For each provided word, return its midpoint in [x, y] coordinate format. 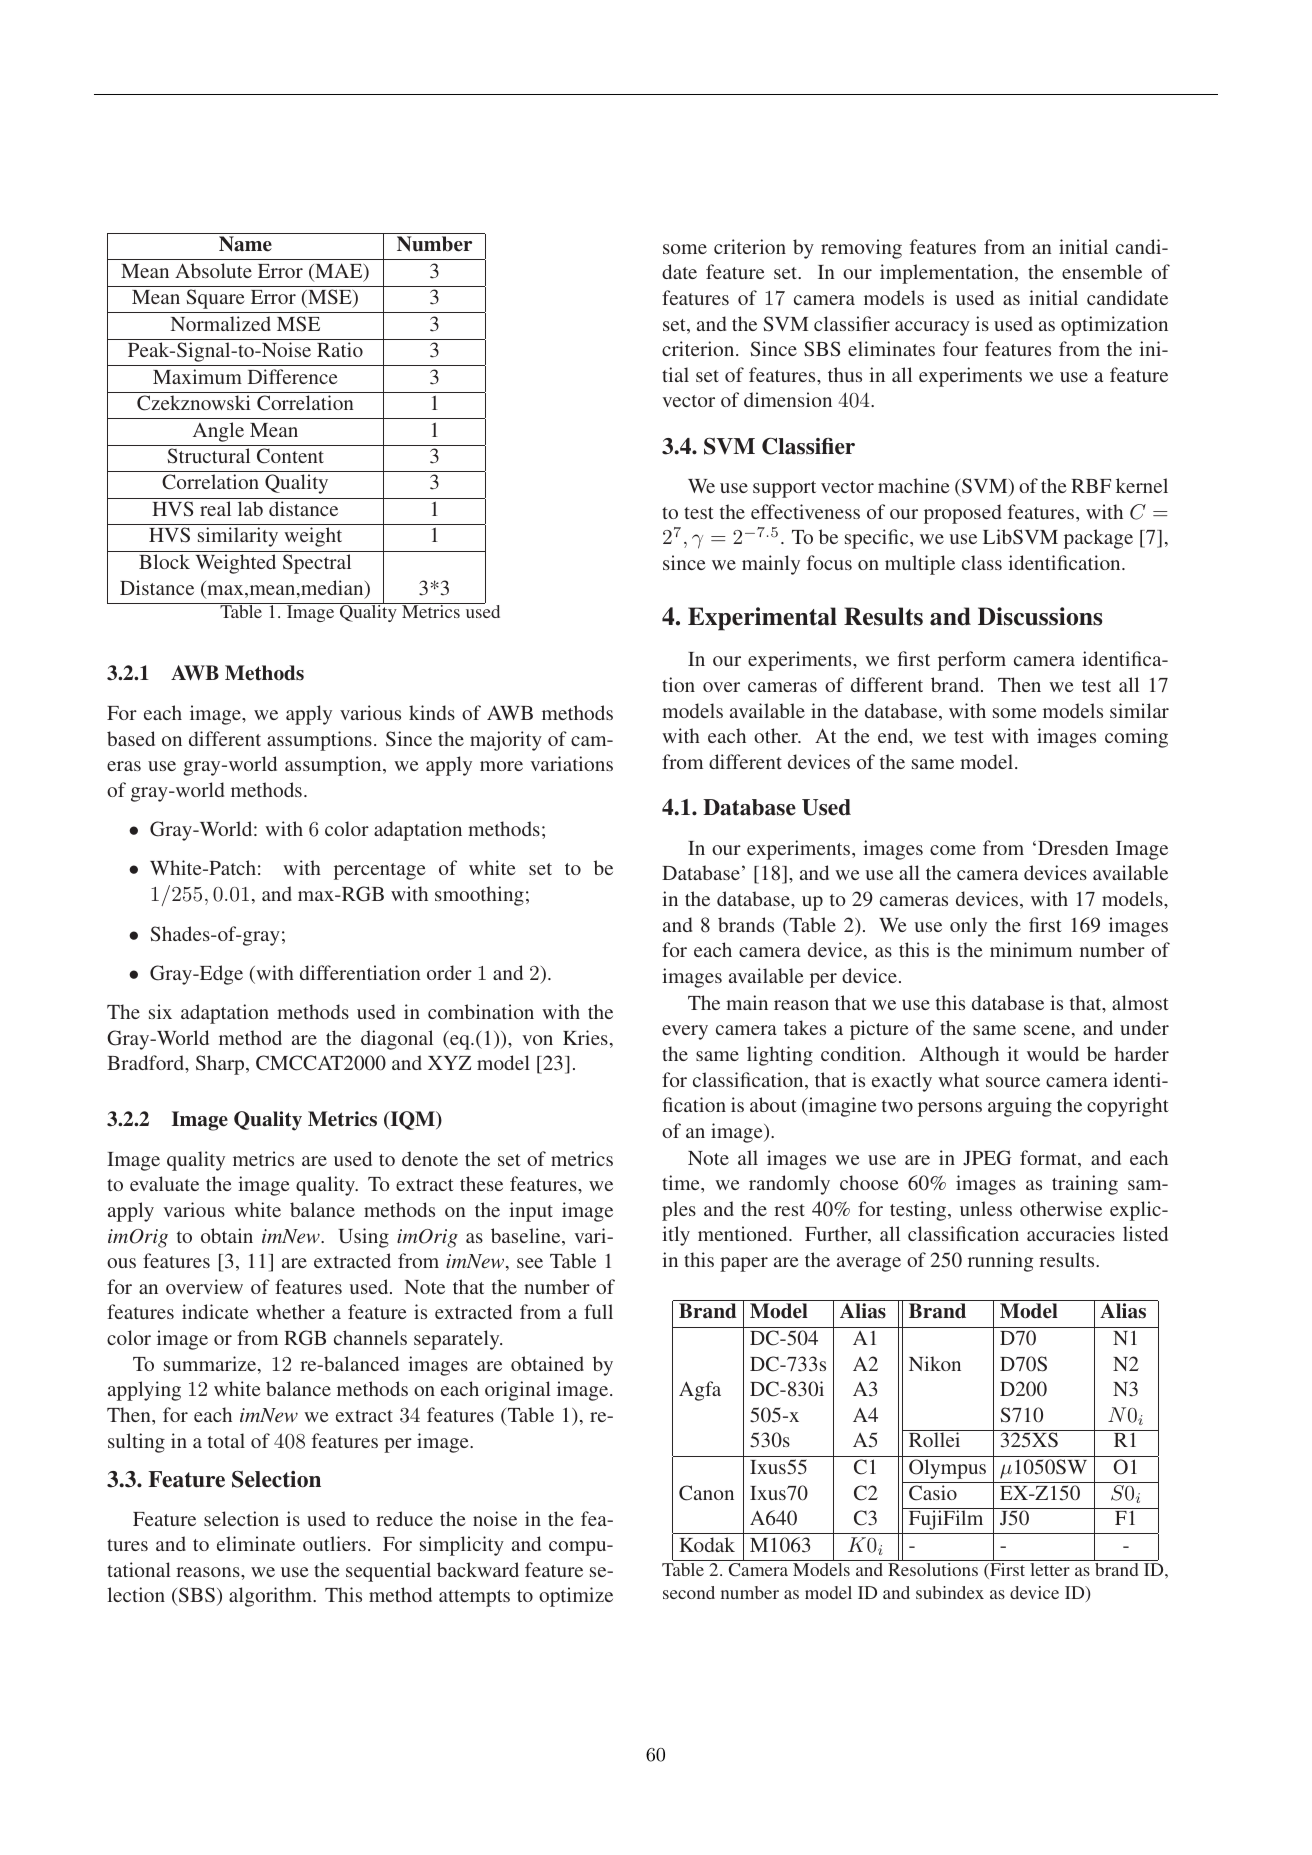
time [682, 1182]
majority [506, 741]
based [131, 738]
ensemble [1102, 271]
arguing [1020, 1107]
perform [972, 661]
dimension [788, 399]
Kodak [707, 1544]
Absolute [213, 270]
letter [1050, 1568]
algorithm [271, 1597]
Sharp [221, 1065]
